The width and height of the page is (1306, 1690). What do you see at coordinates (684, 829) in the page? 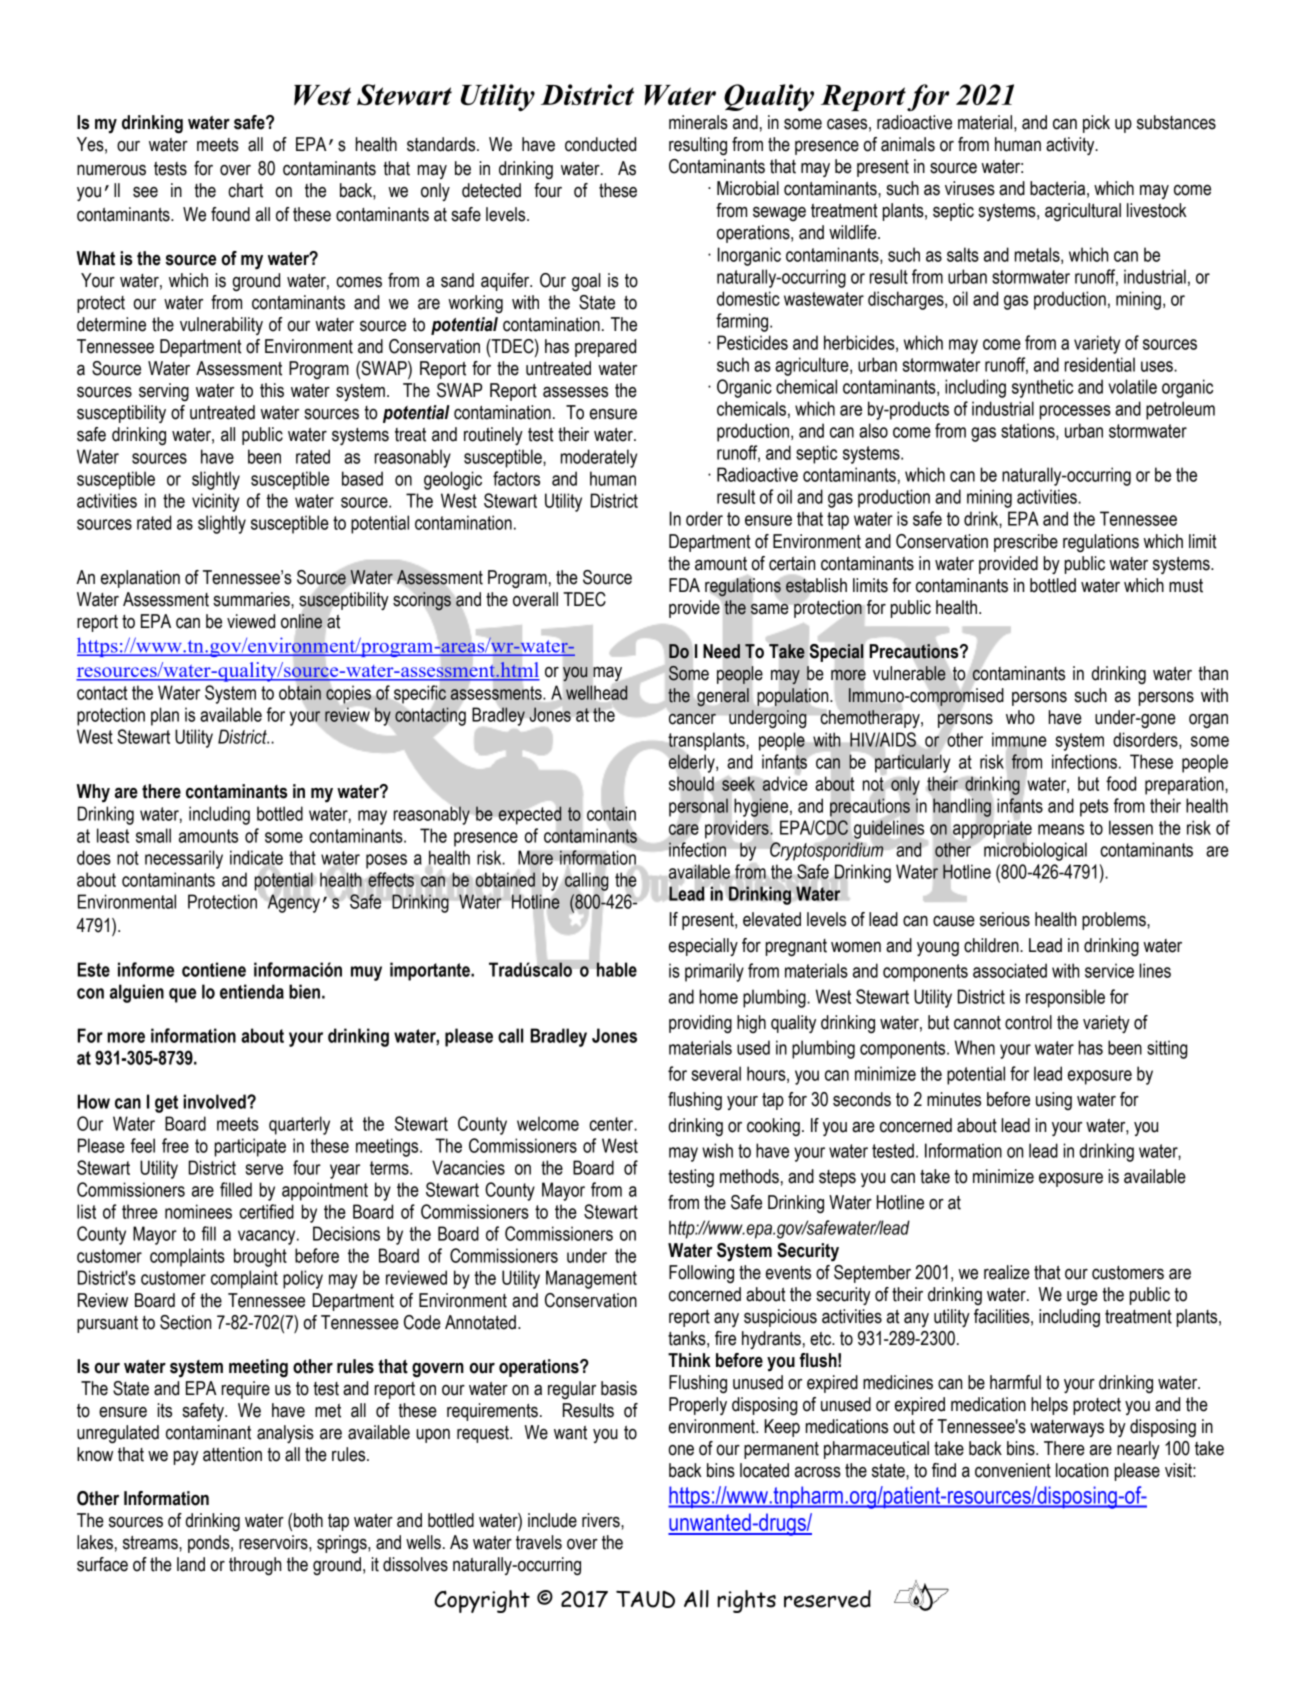
I see `care` at bounding box center [684, 829].
